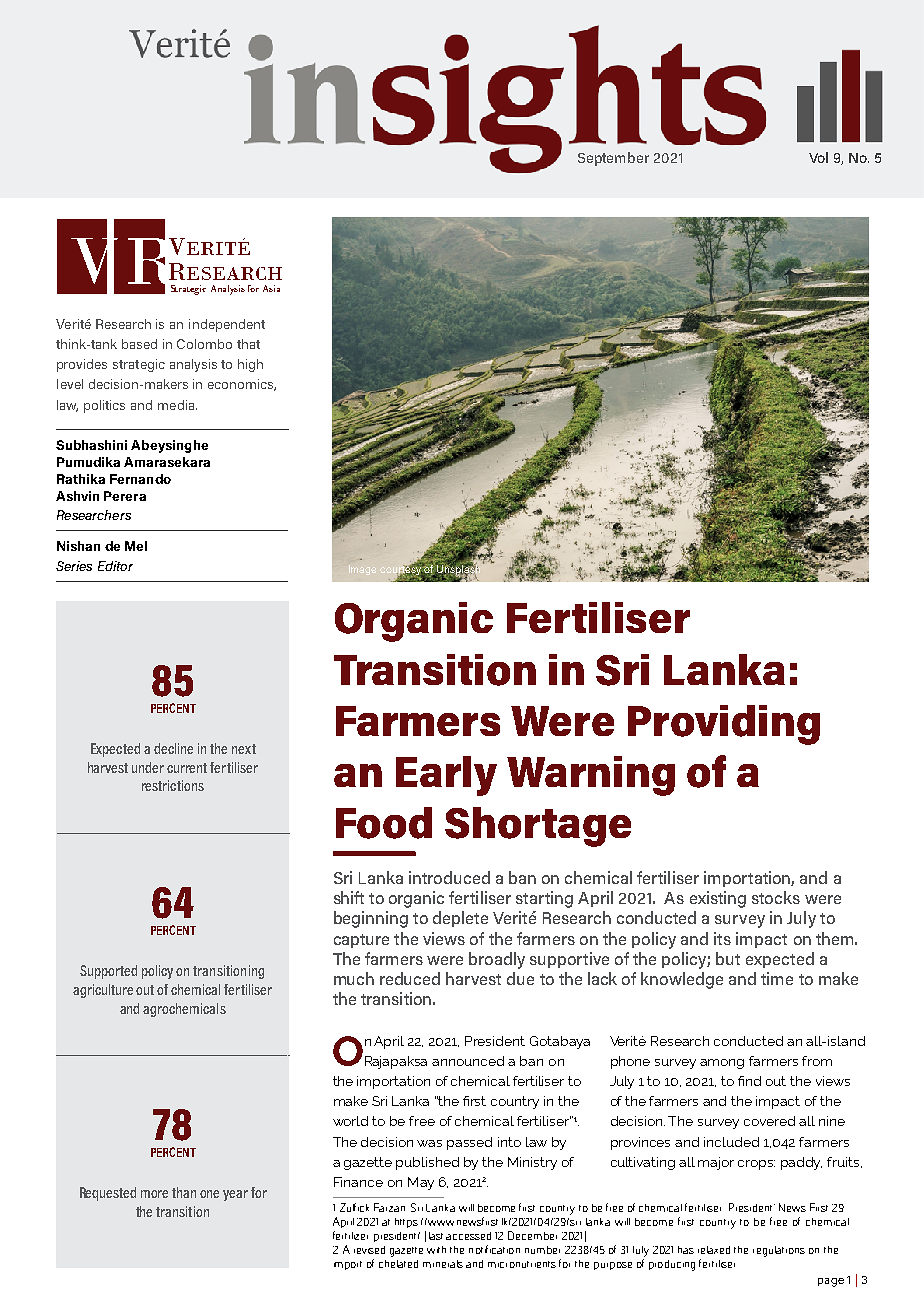 The image size is (924, 1308). I want to click on decline, so click(173, 748).
